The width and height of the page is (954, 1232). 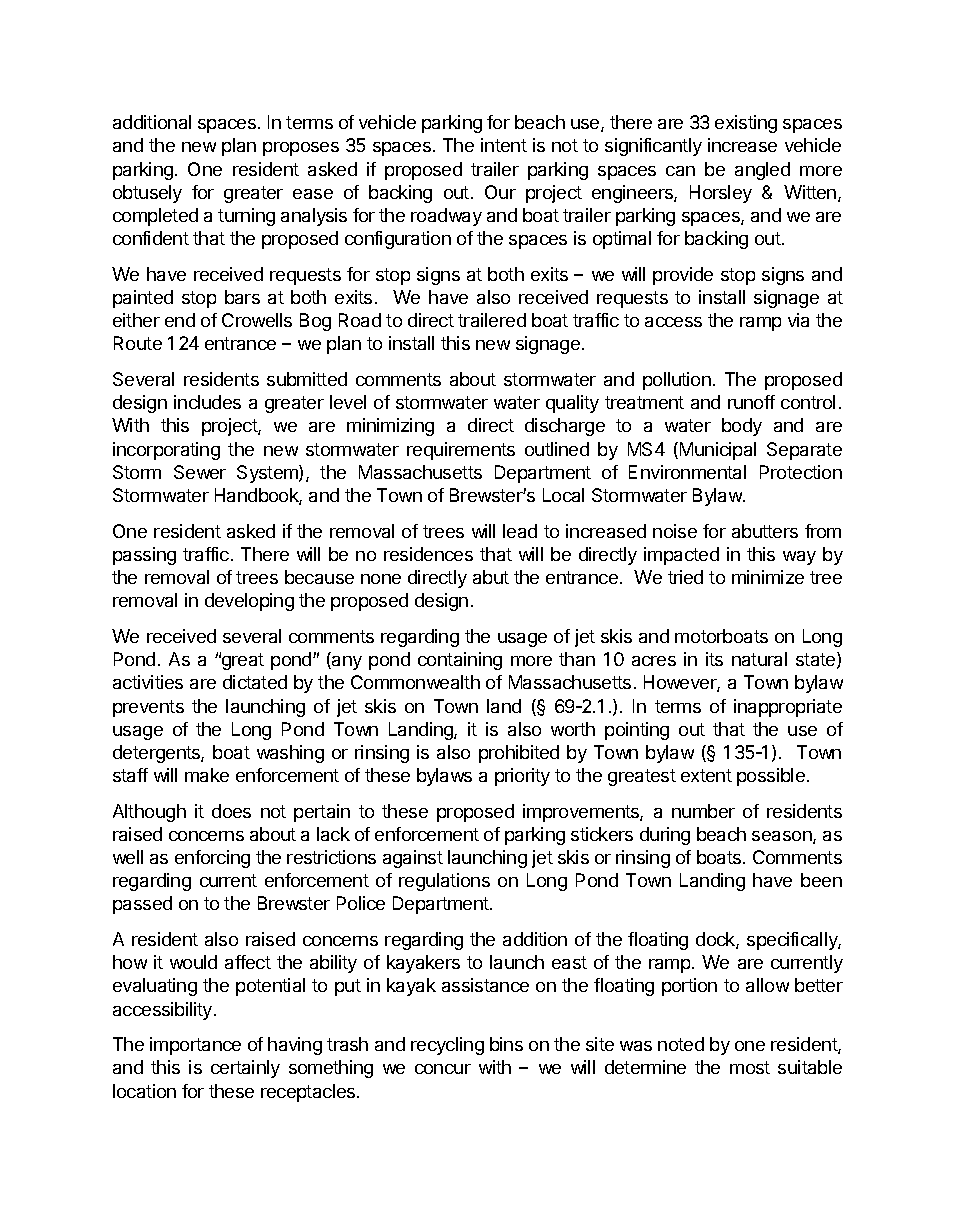 I want to click on minimize, so click(x=768, y=577).
